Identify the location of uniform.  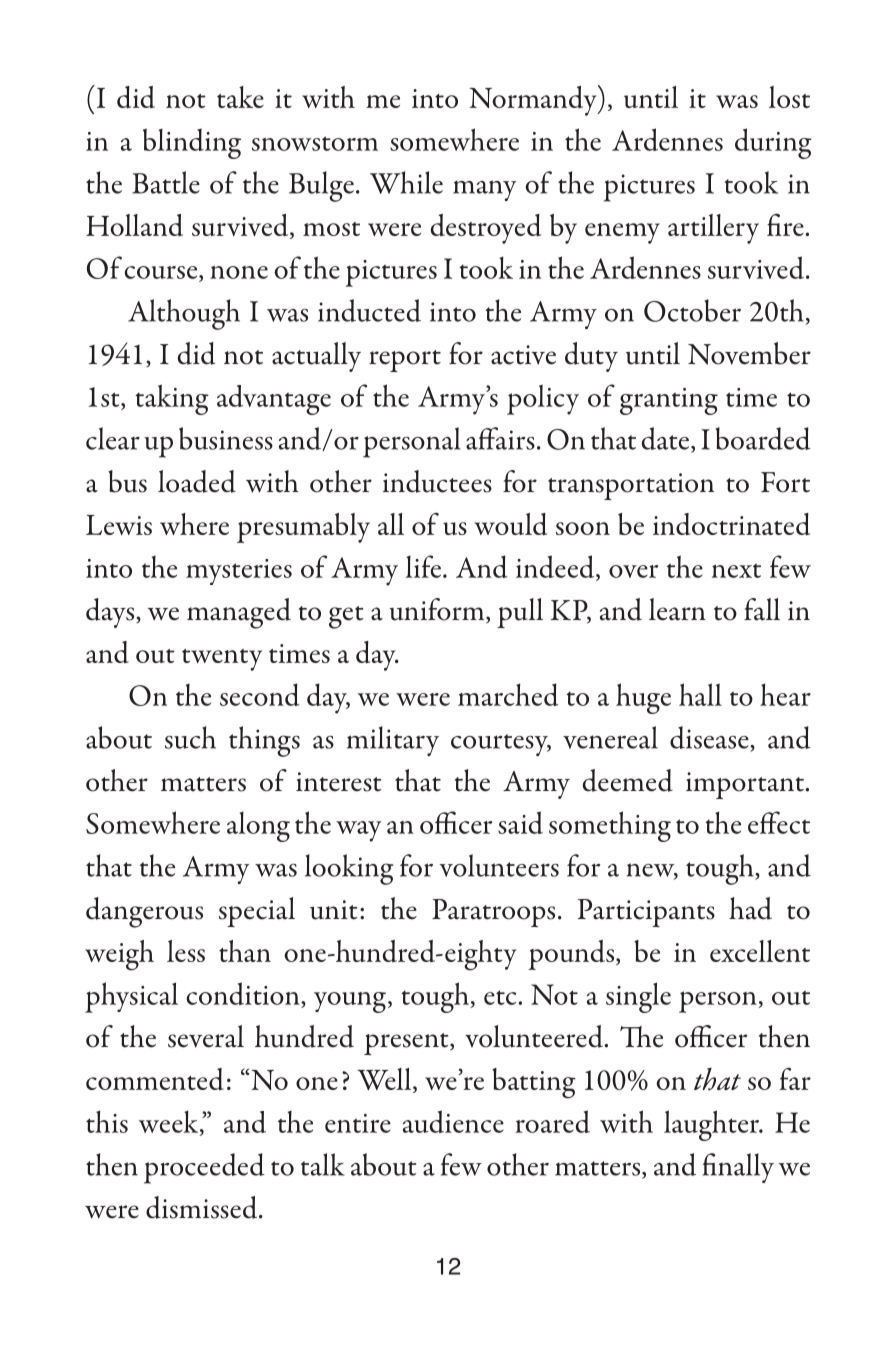
(438, 610).
